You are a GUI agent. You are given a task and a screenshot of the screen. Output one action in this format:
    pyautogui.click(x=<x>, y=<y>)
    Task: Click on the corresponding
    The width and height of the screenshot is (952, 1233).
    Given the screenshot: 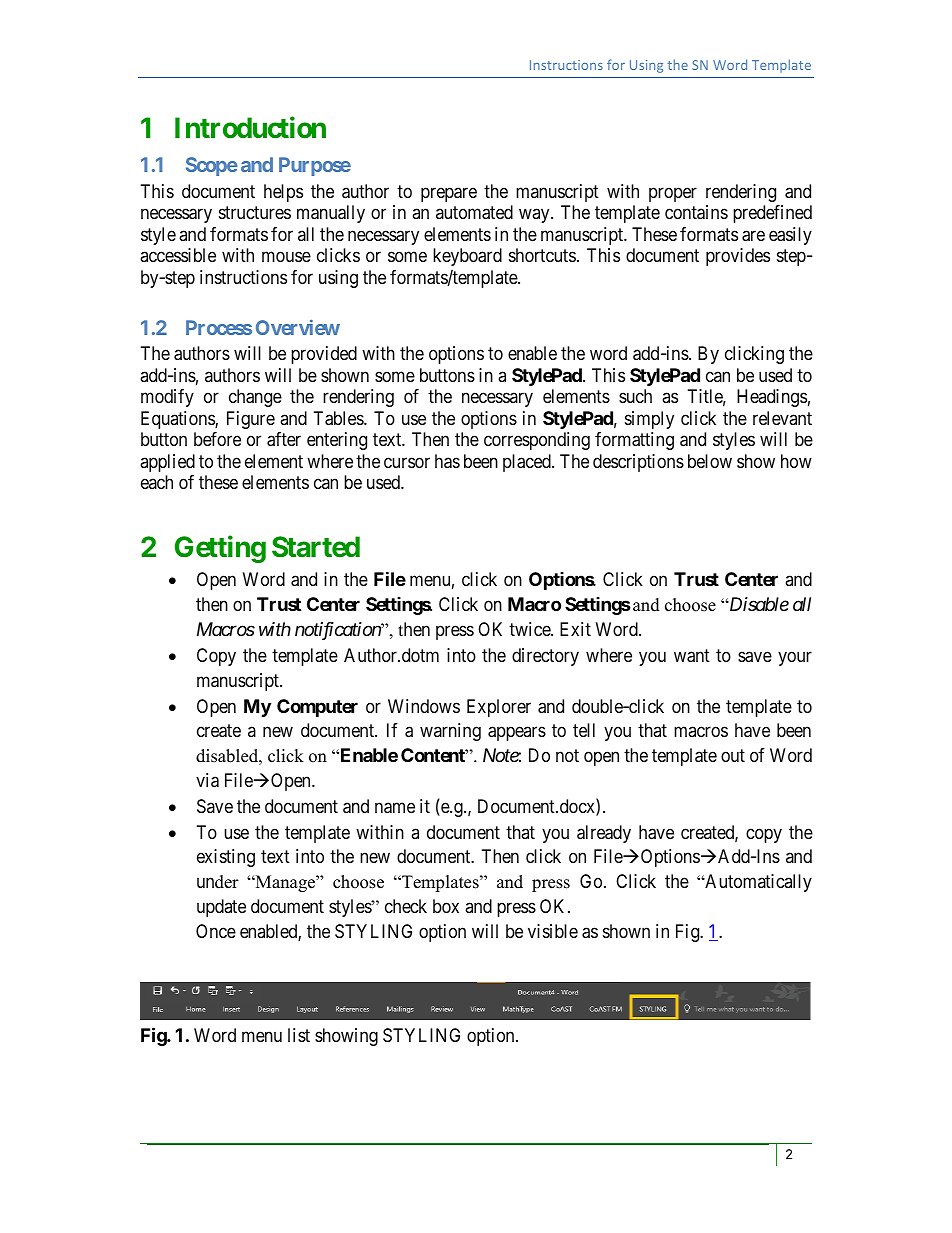 What is the action you would take?
    pyautogui.click(x=537, y=441)
